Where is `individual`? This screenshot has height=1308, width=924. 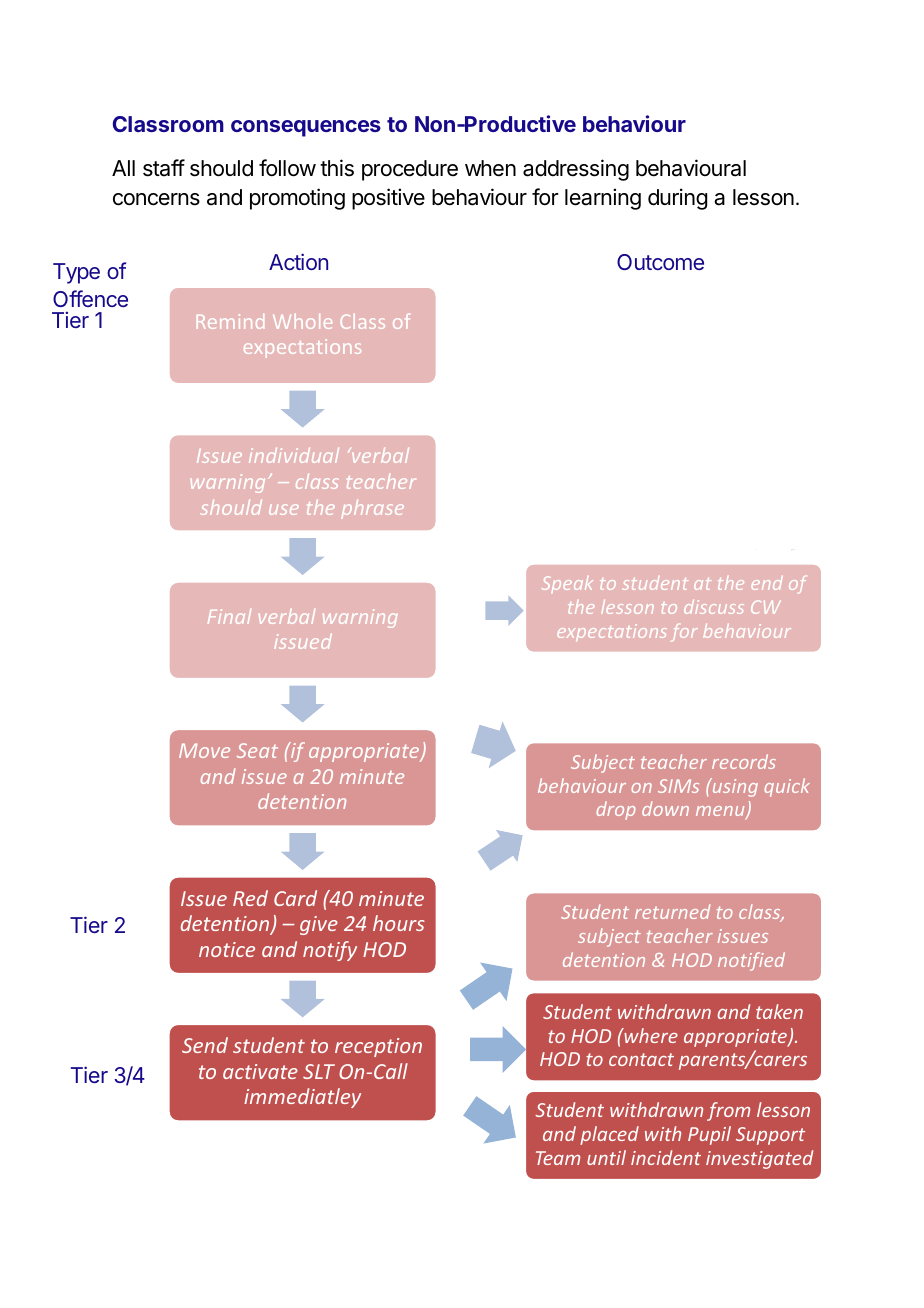
individual is located at coordinates (294, 455).
